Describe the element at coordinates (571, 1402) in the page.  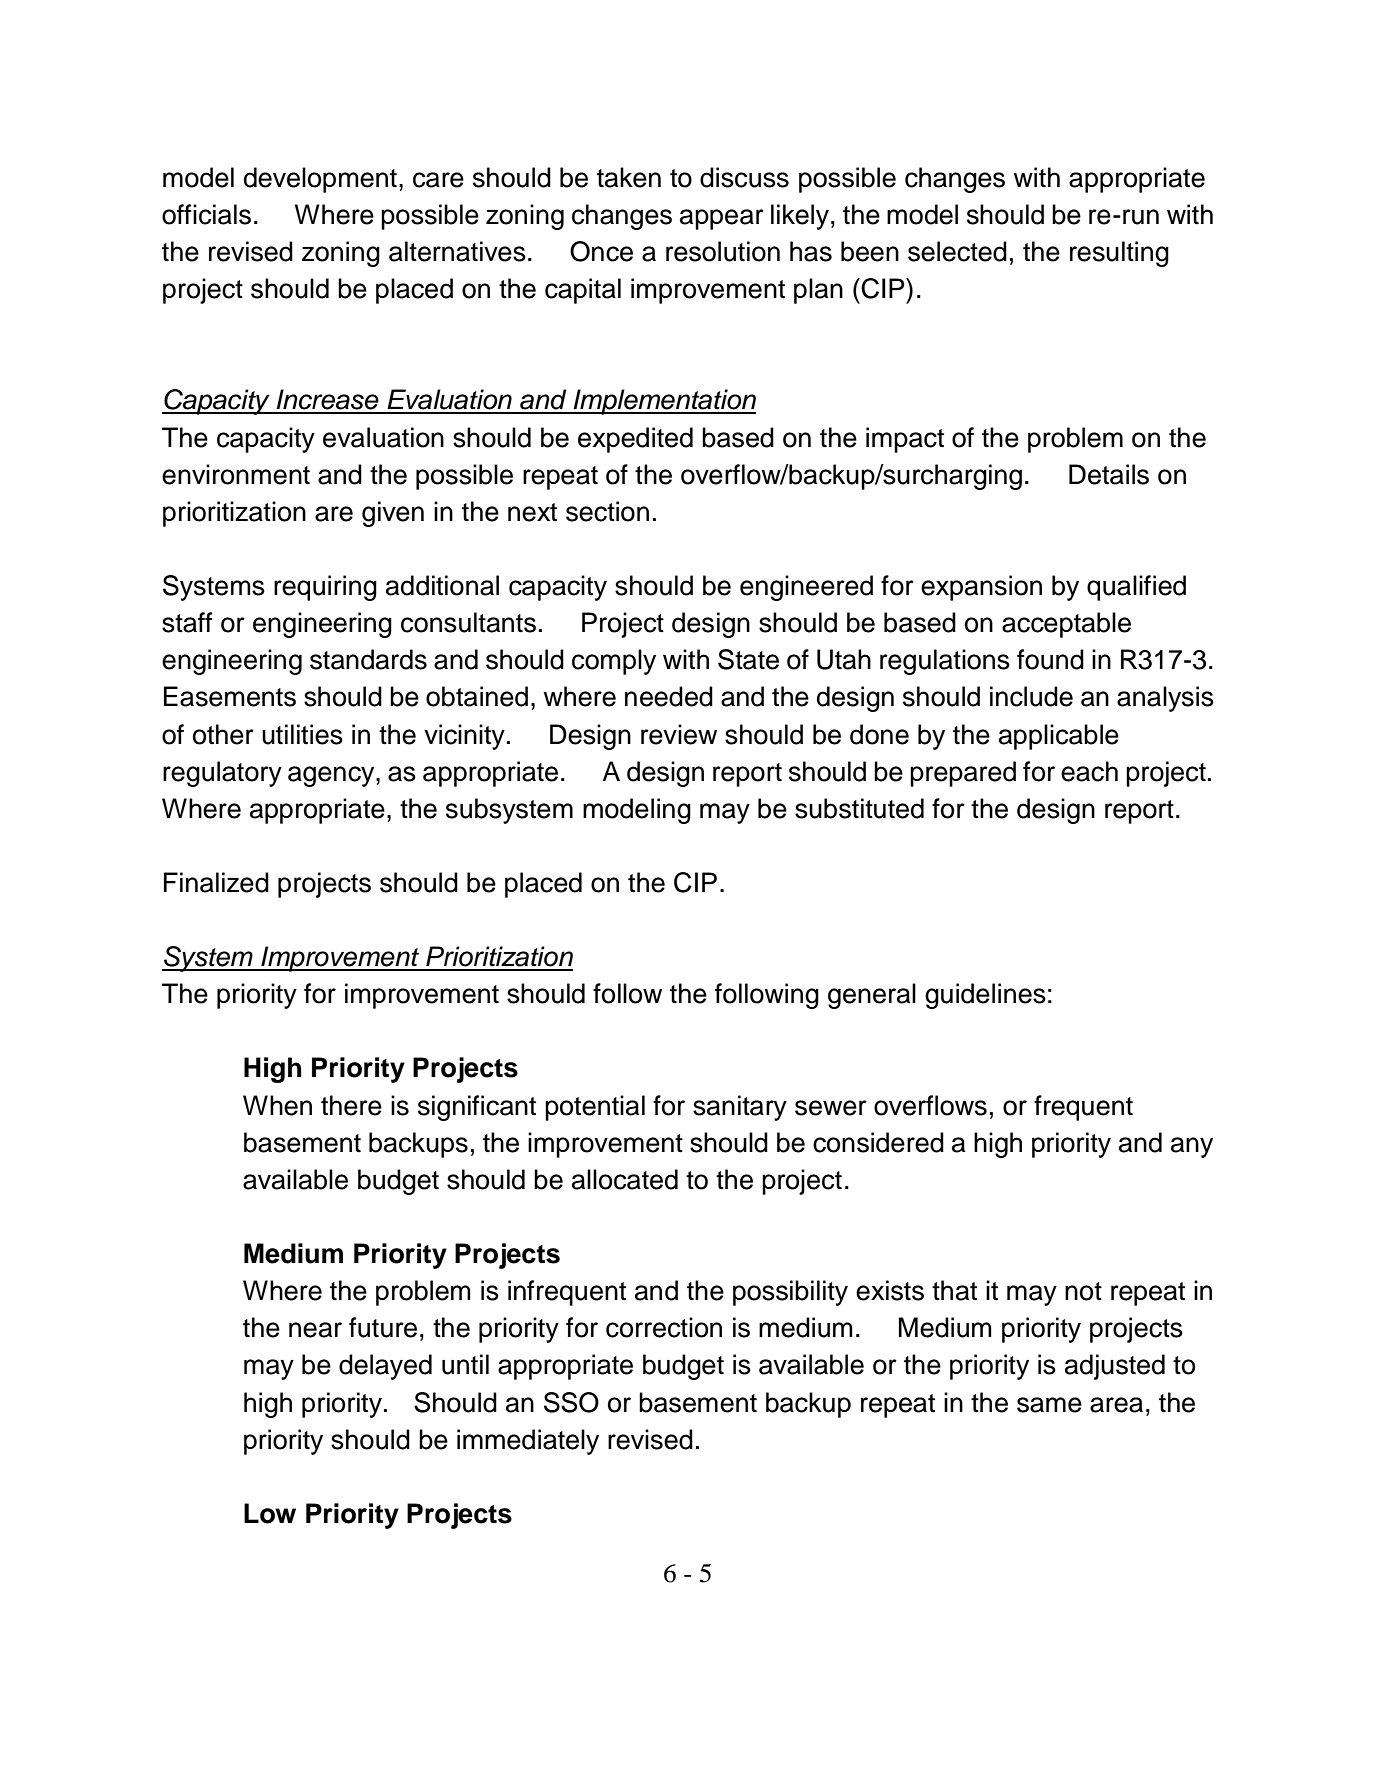
I see `SSO` at that location.
